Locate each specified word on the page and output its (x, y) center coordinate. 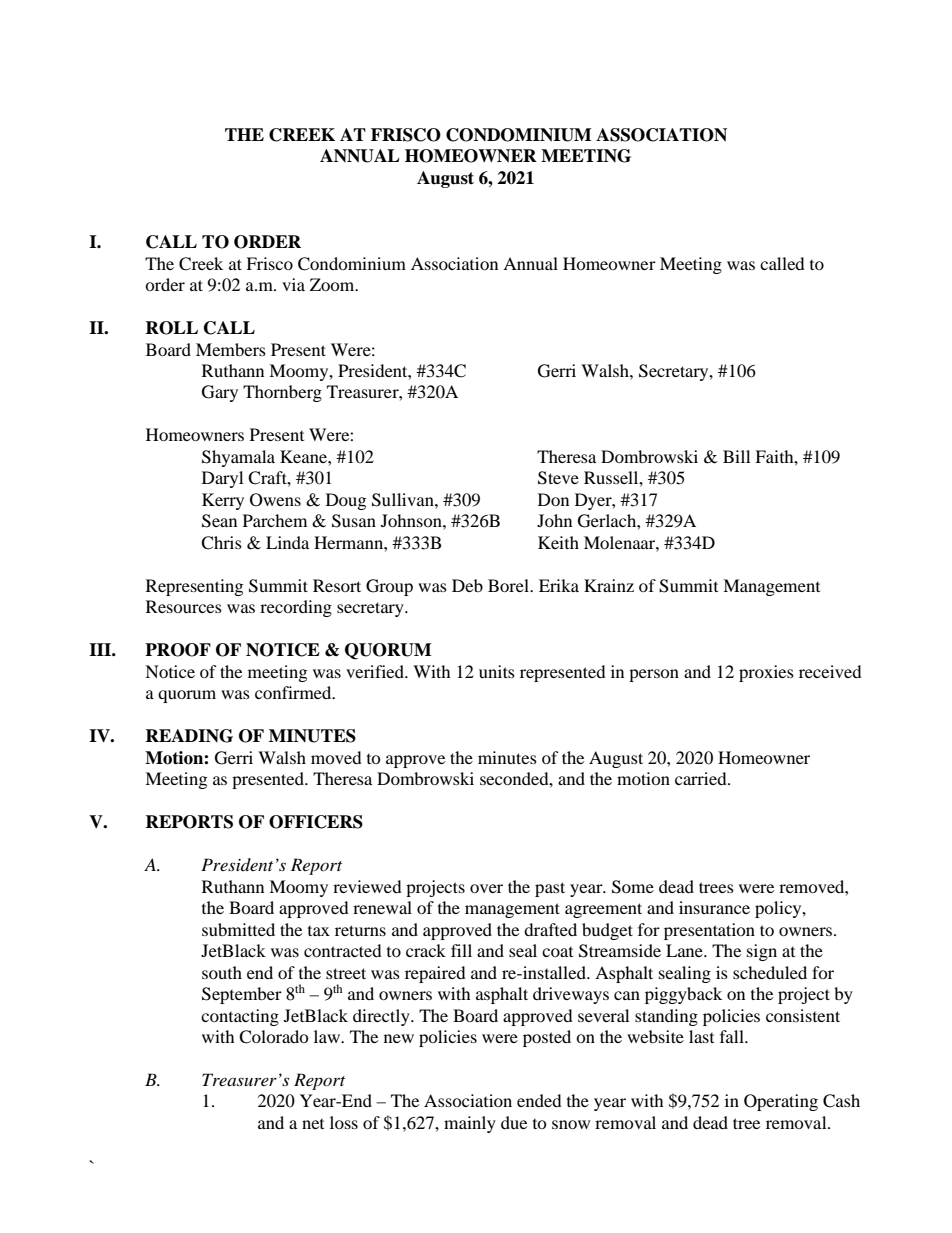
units (497, 671)
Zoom (333, 284)
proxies (766, 673)
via (293, 284)
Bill (736, 456)
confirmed (294, 692)
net (313, 1124)
